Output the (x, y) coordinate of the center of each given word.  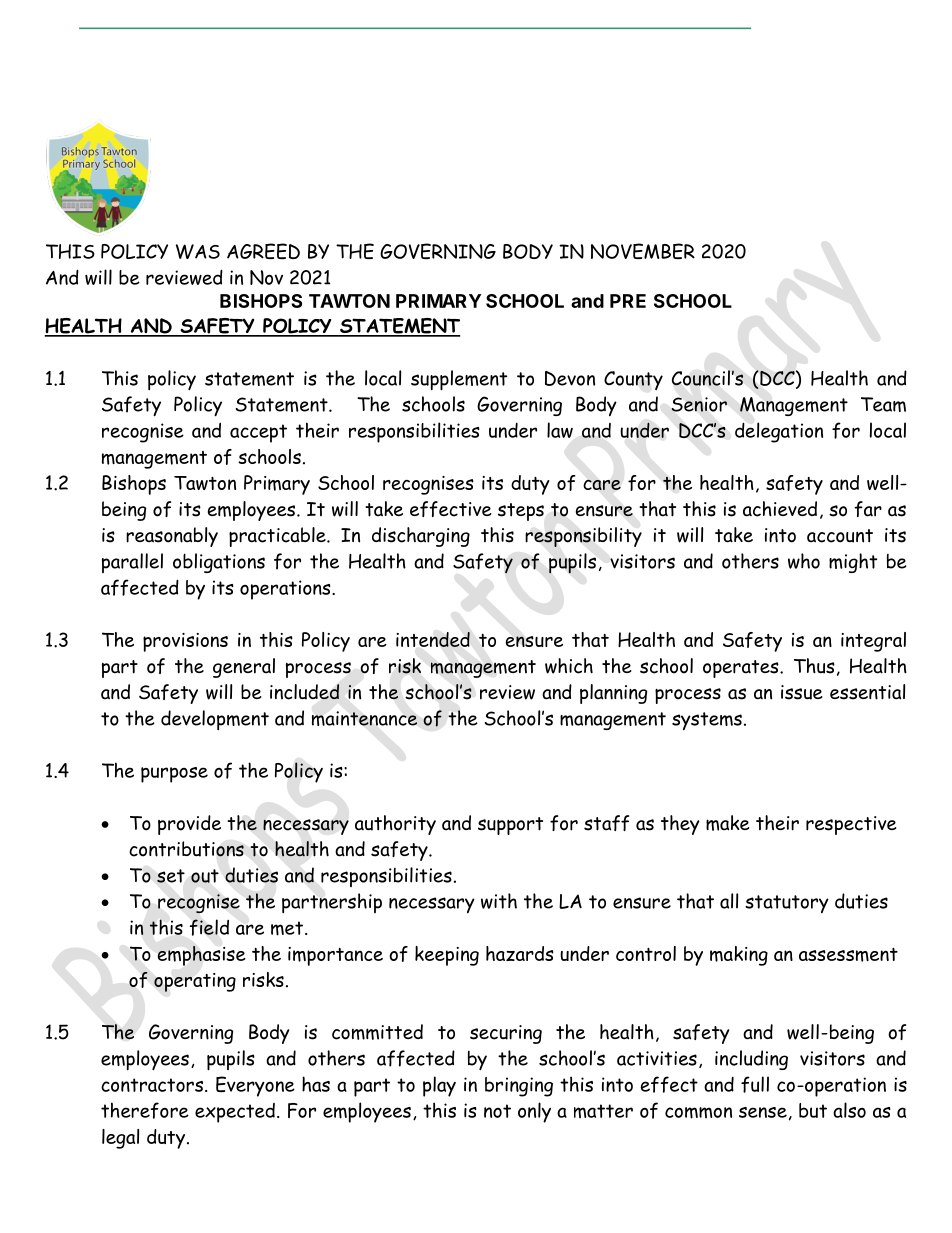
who (804, 561)
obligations (219, 563)
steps (521, 512)
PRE (628, 301)
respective (851, 825)
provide (189, 825)
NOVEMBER (643, 251)
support (510, 826)
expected (235, 1113)
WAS (198, 251)
